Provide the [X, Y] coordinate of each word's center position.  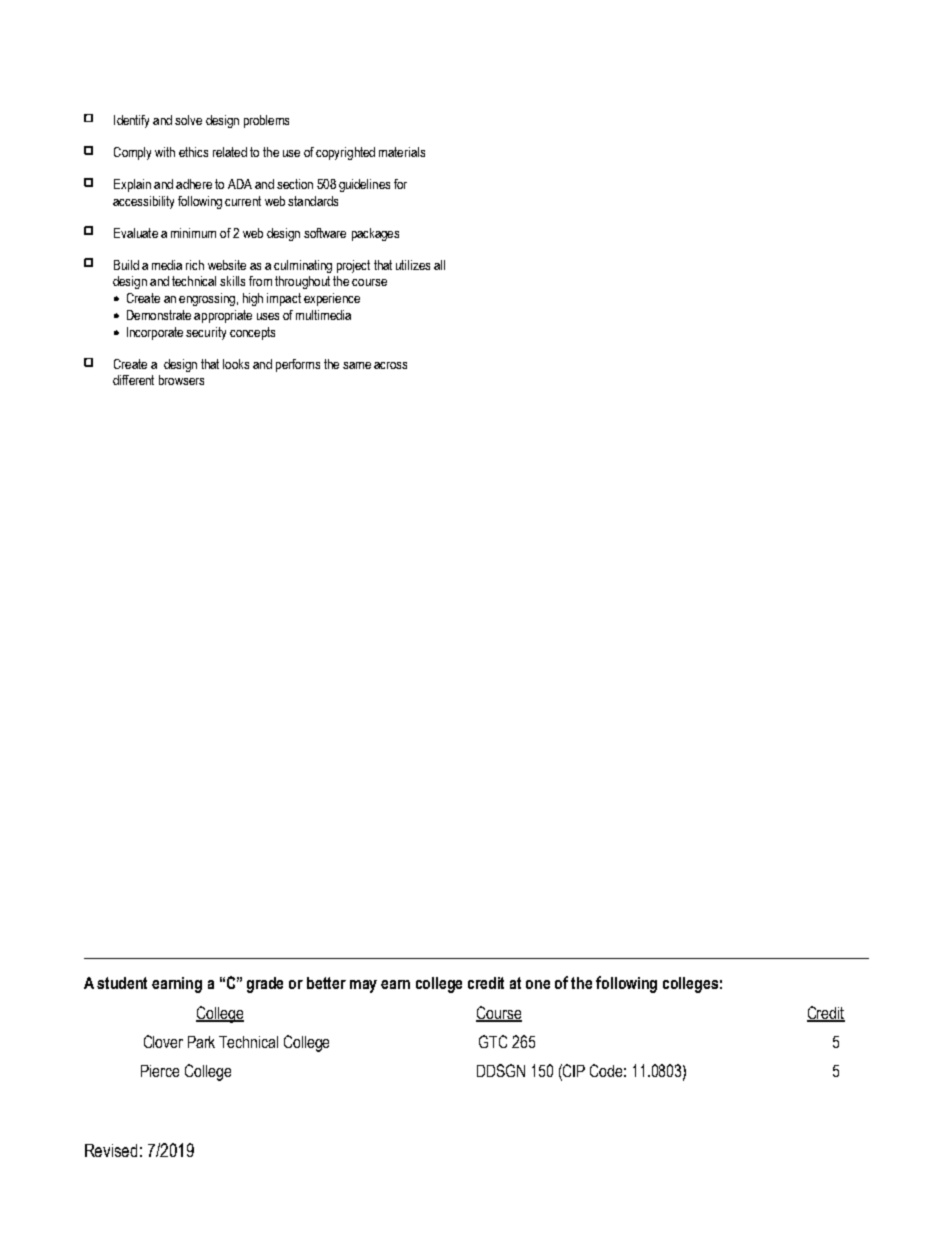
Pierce [160, 1071]
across [390, 365]
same [357, 365]
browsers [181, 380]
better [326, 983]
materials [402, 152]
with [165, 152]
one [538, 984]
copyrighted [345, 153]
